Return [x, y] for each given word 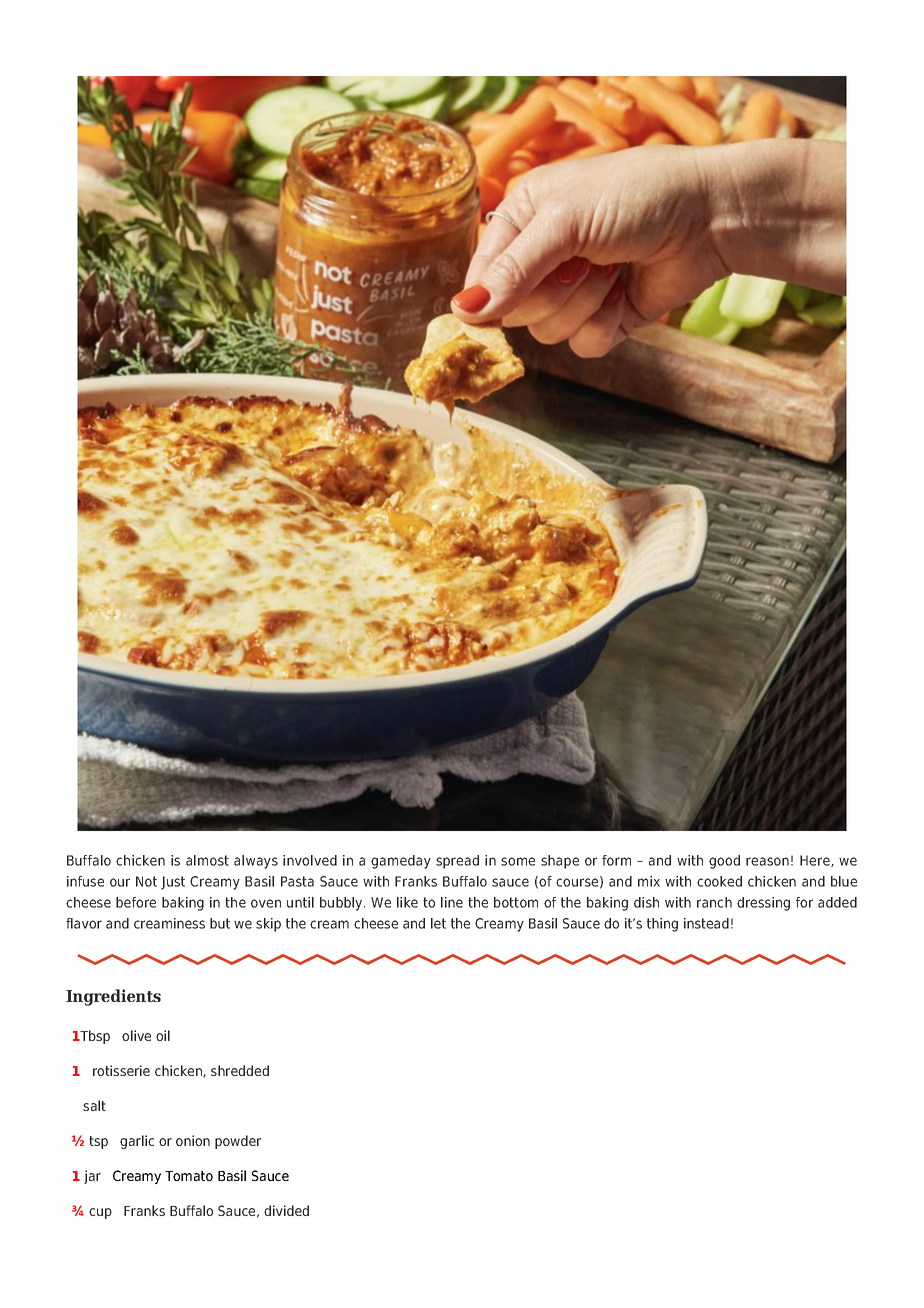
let [438, 923]
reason [767, 861]
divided [286, 1210]
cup [100, 1213]
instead [706, 923]
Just [173, 883]
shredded [240, 1070]
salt [94, 1105]
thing [662, 925]
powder [238, 1142]
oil [163, 1035]
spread [457, 862]
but [220, 923]
